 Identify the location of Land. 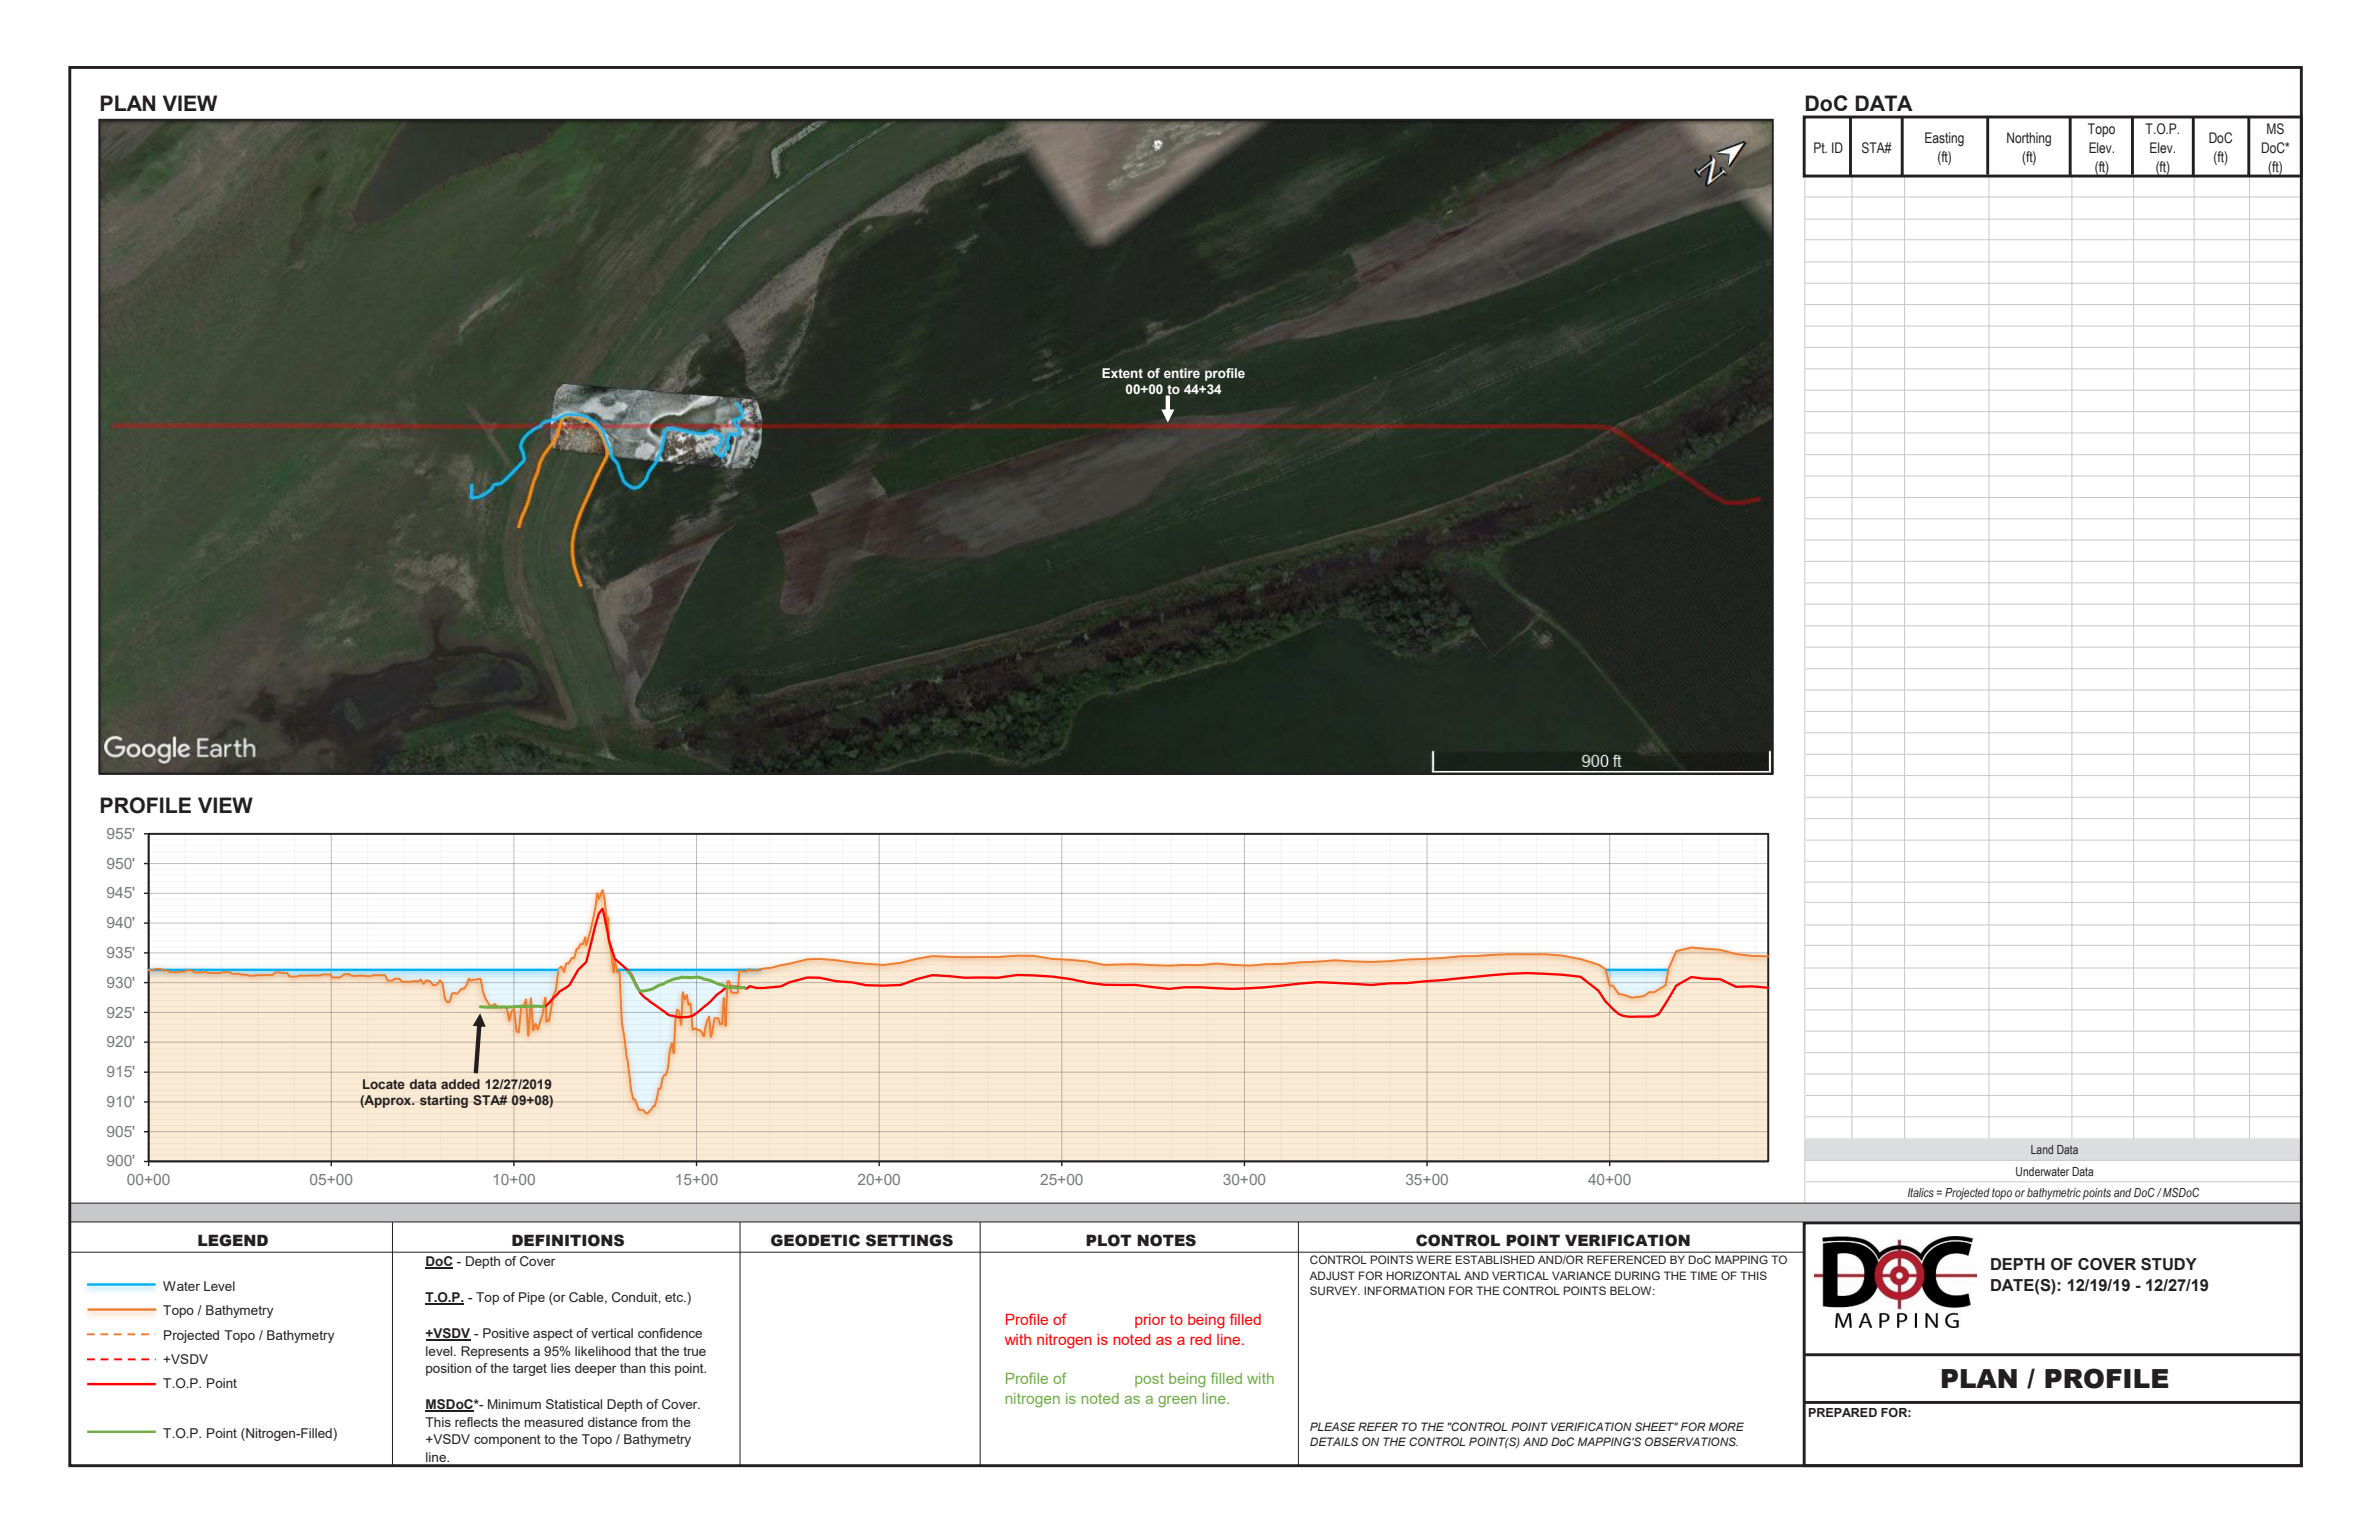
(2042, 1149).
